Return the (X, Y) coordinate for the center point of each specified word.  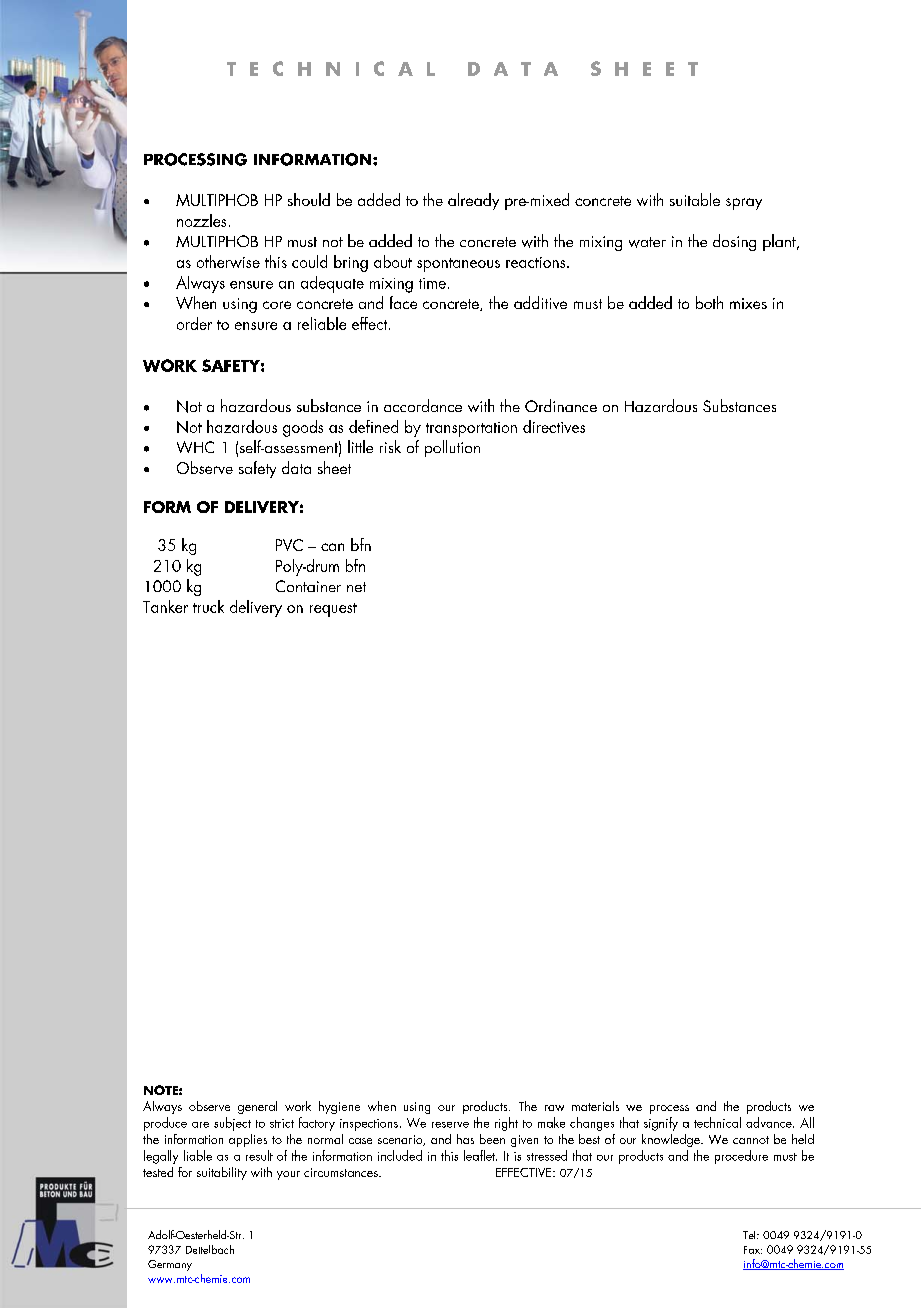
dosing (734, 242)
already (473, 201)
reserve (450, 1125)
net (356, 587)
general (257, 1107)
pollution (452, 448)
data (296, 467)
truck (208, 606)
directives (554, 426)
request (333, 610)
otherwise (228, 261)
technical (717, 1122)
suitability (222, 1173)
